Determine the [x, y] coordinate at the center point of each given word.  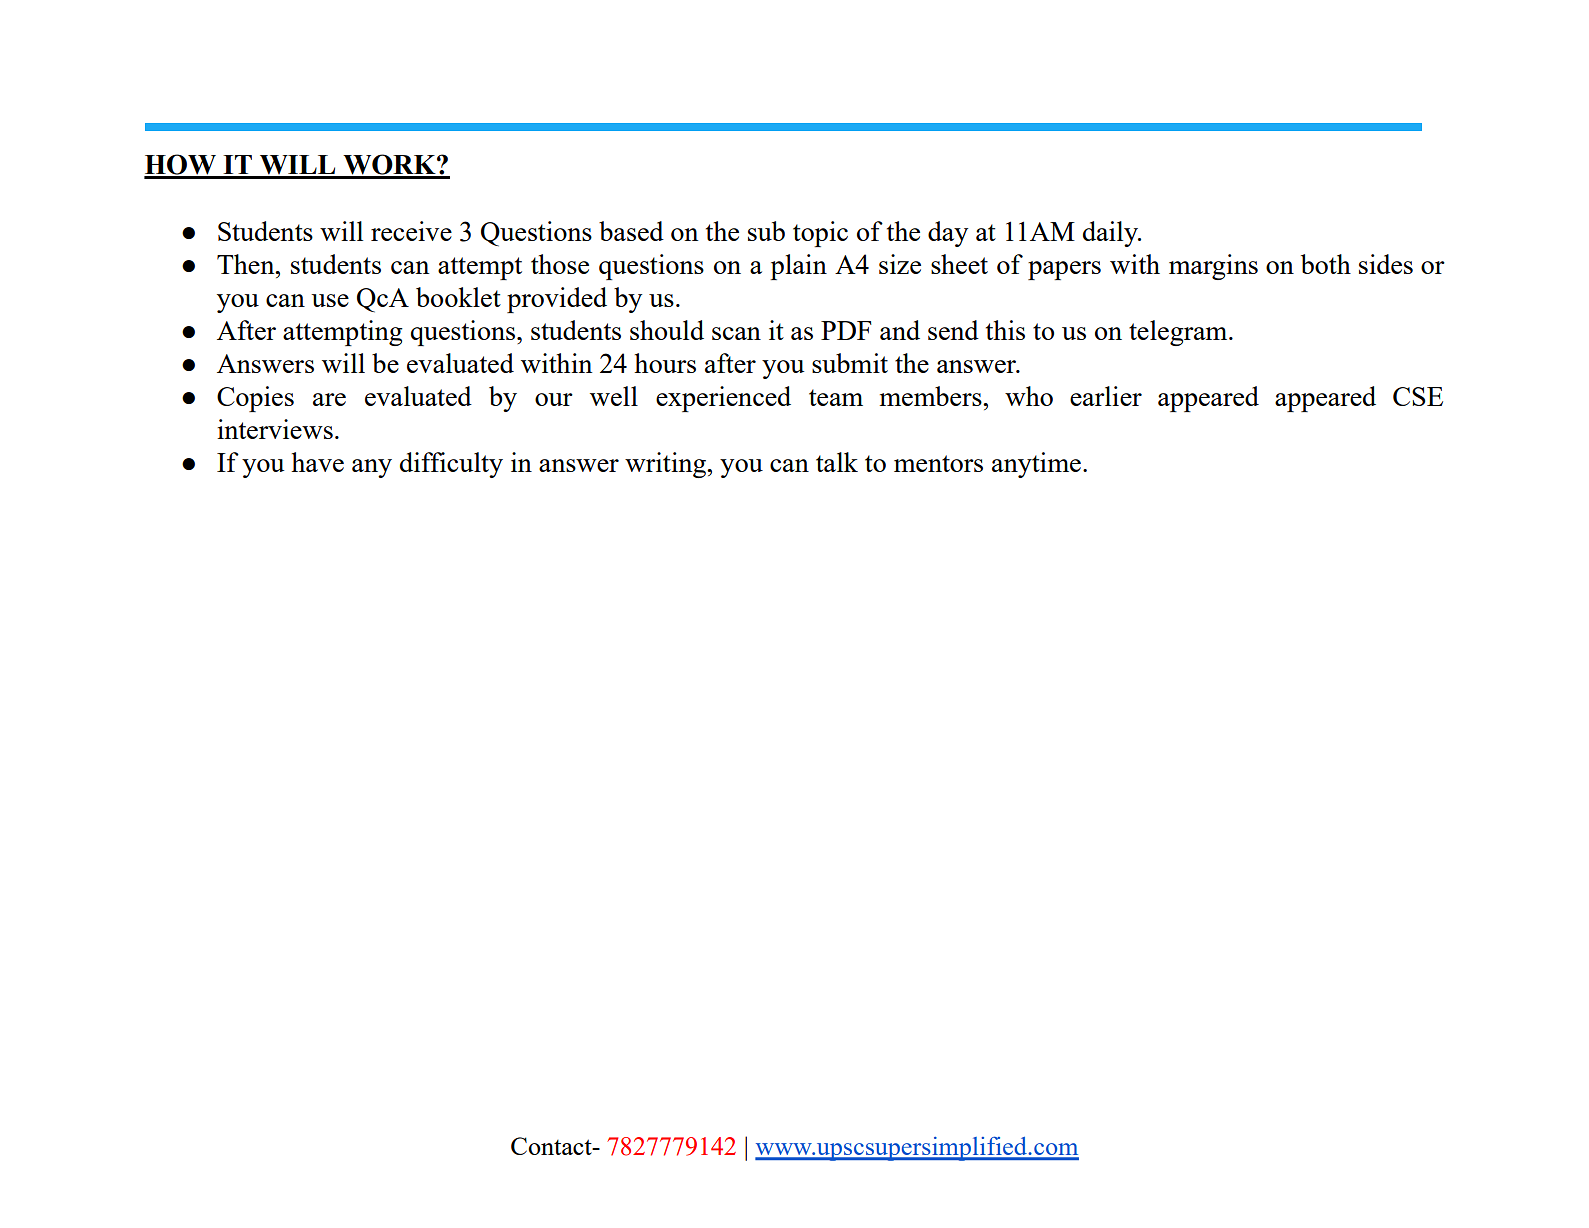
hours [665, 363]
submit [850, 363]
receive [411, 231]
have [317, 462]
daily [1111, 234]
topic [820, 234]
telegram [1179, 333]
